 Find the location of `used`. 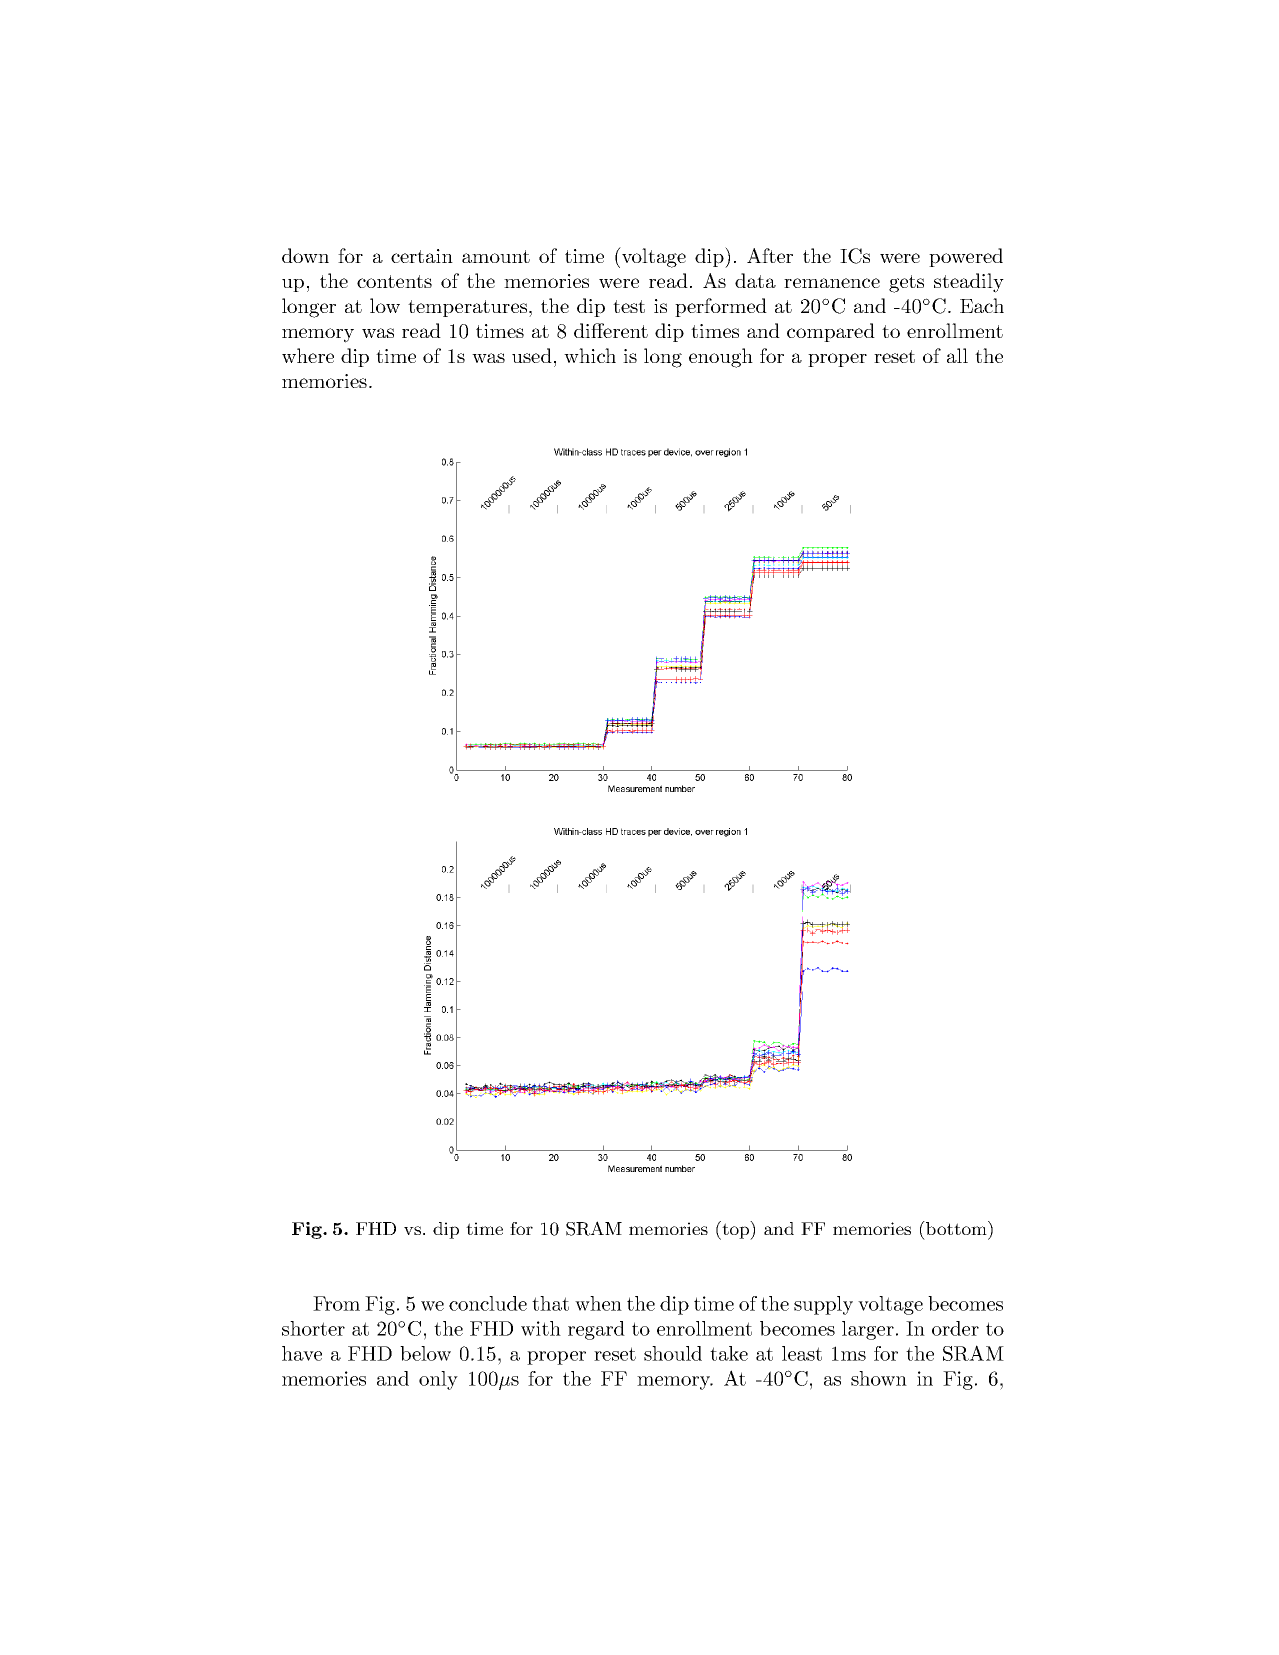

used is located at coordinates (532, 355).
